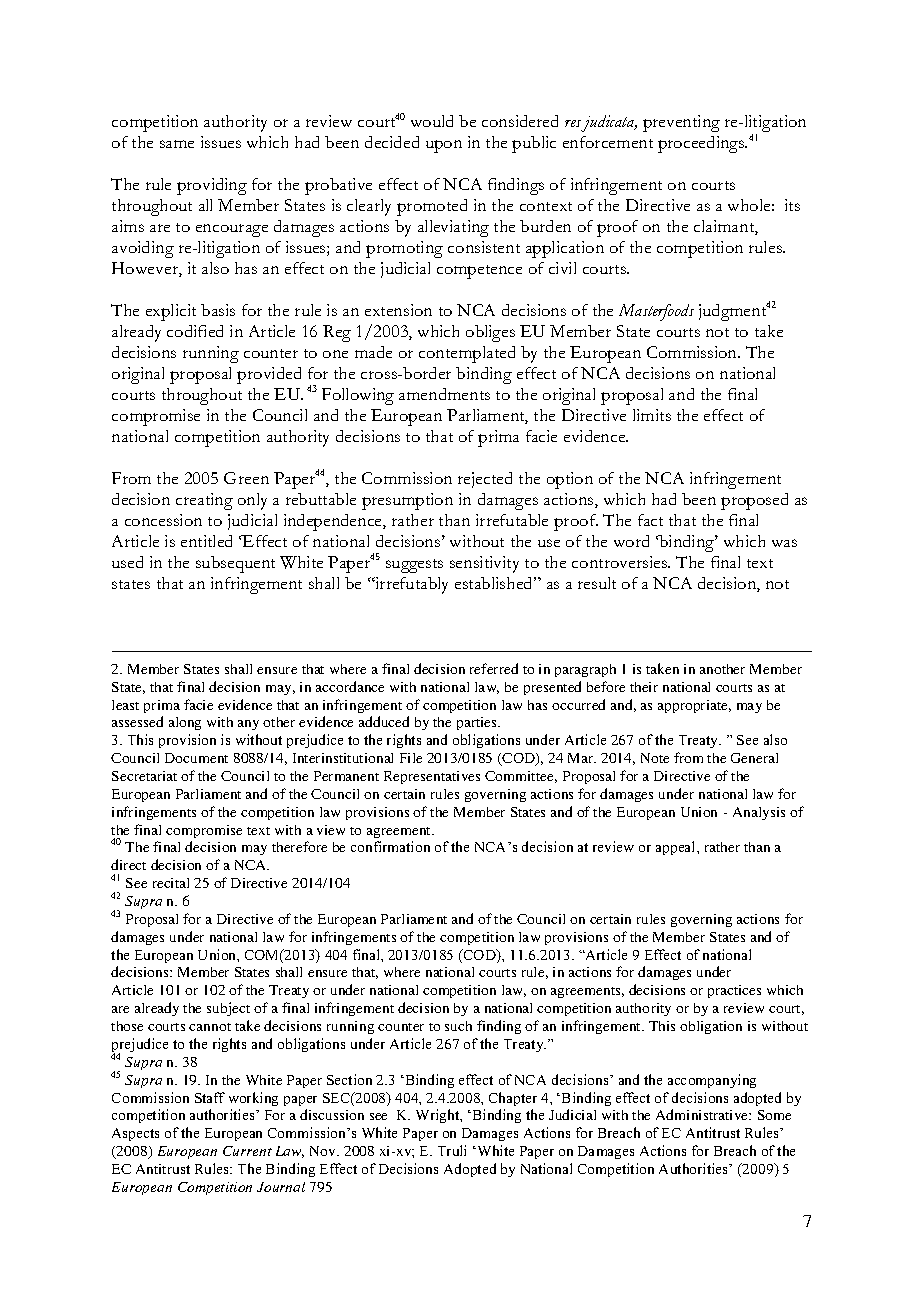 The width and height of the image is (924, 1308). I want to click on appropriate, so click(694, 706).
